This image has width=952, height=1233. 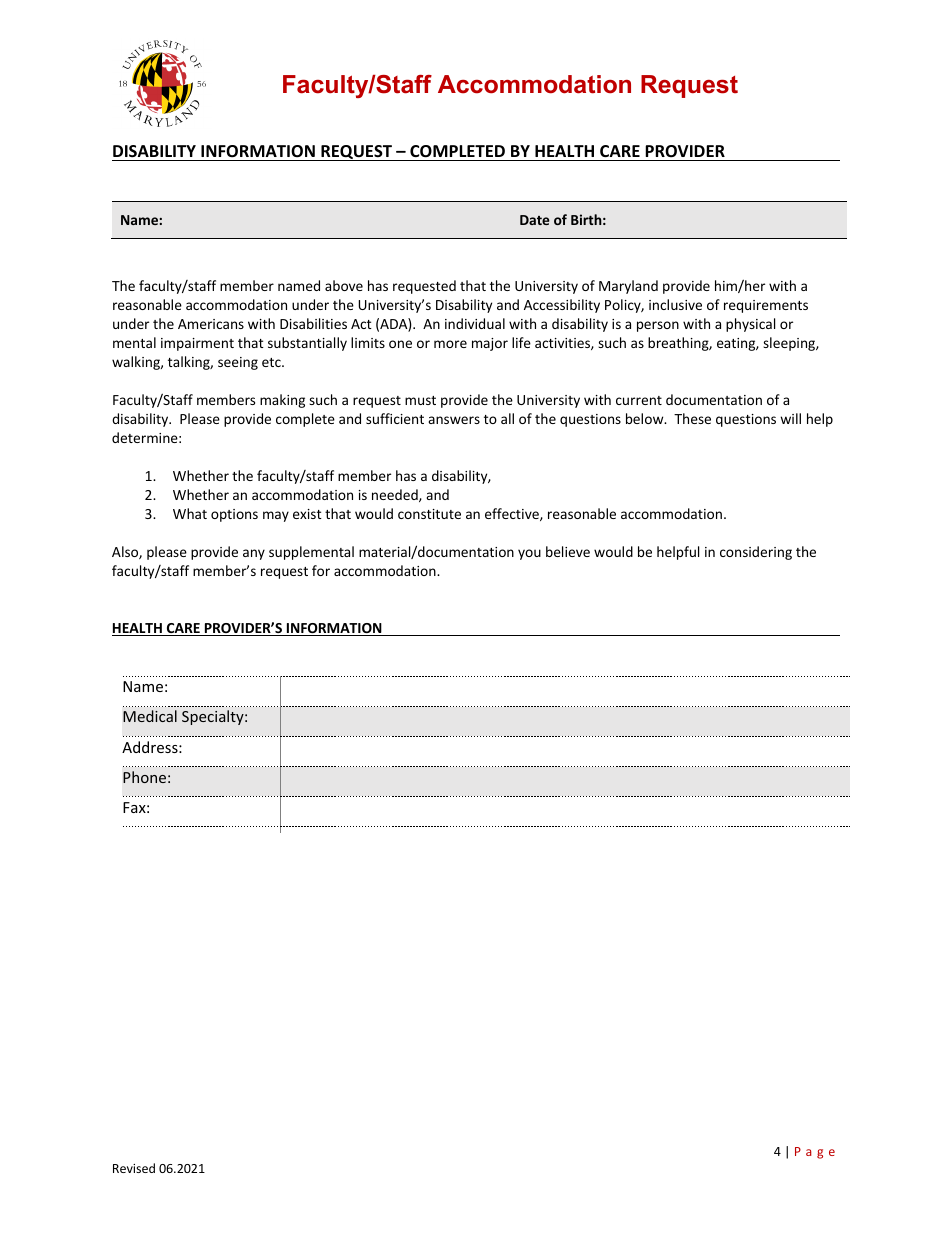 What do you see at coordinates (675, 304) in the image?
I see `inclusive` at bounding box center [675, 304].
